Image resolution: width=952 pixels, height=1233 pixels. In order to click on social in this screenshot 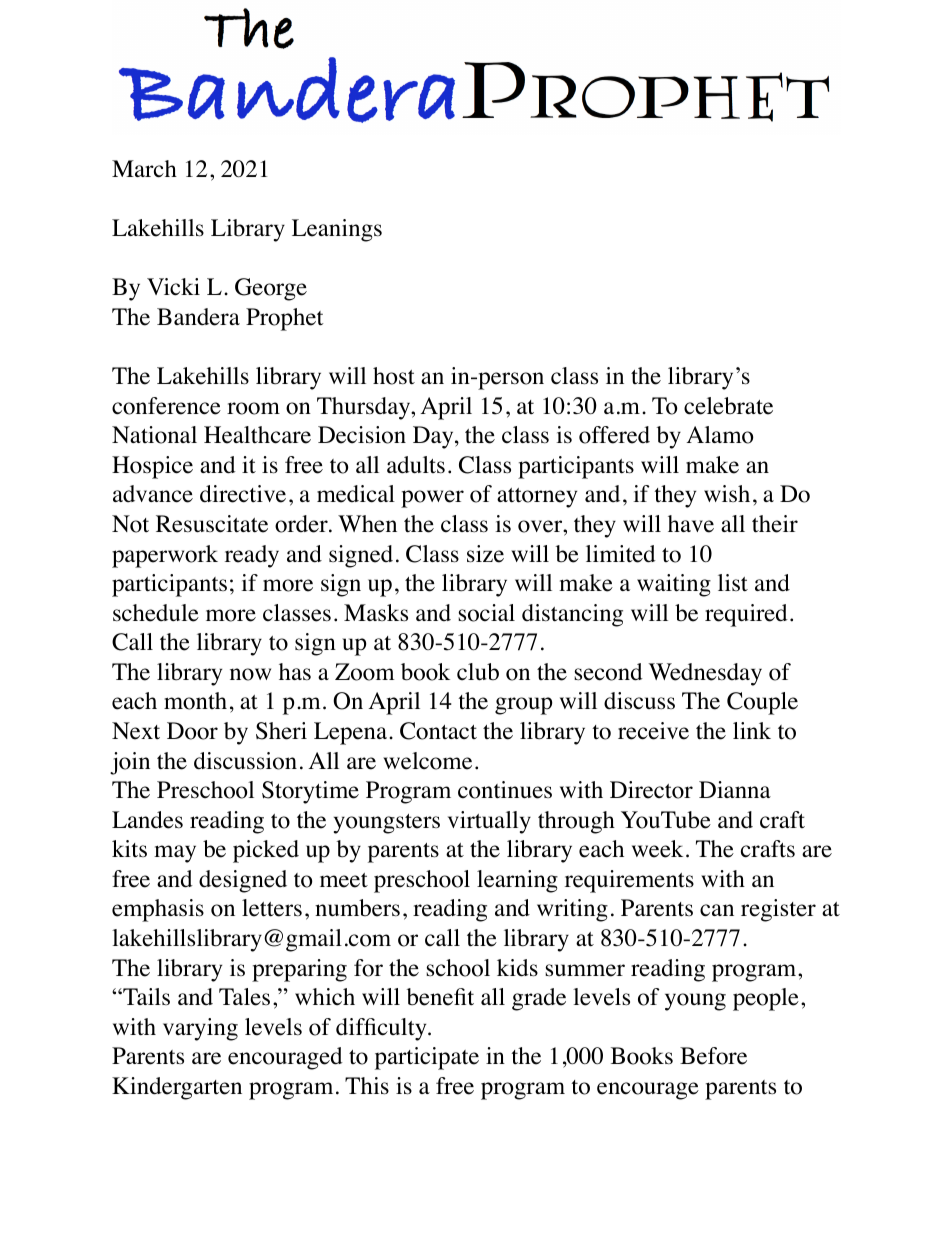, I will do `click(486, 613)`.
